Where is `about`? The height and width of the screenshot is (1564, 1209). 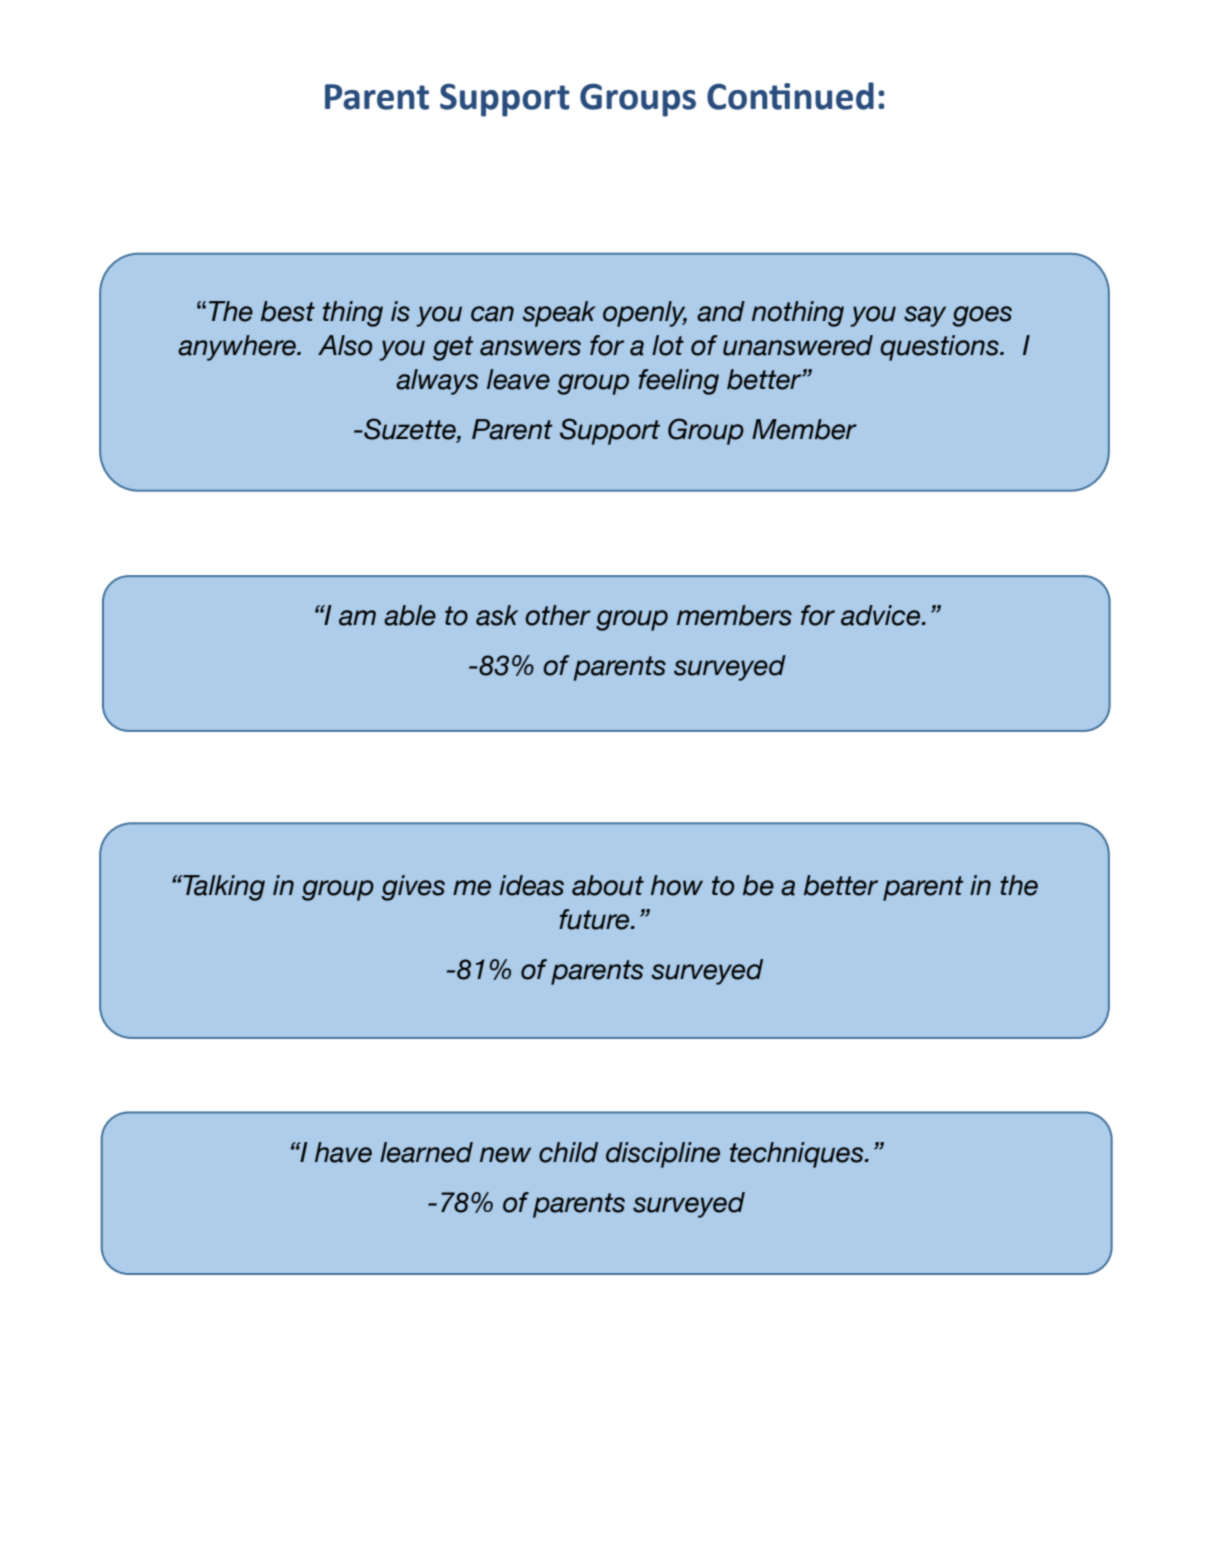 about is located at coordinates (608, 885).
